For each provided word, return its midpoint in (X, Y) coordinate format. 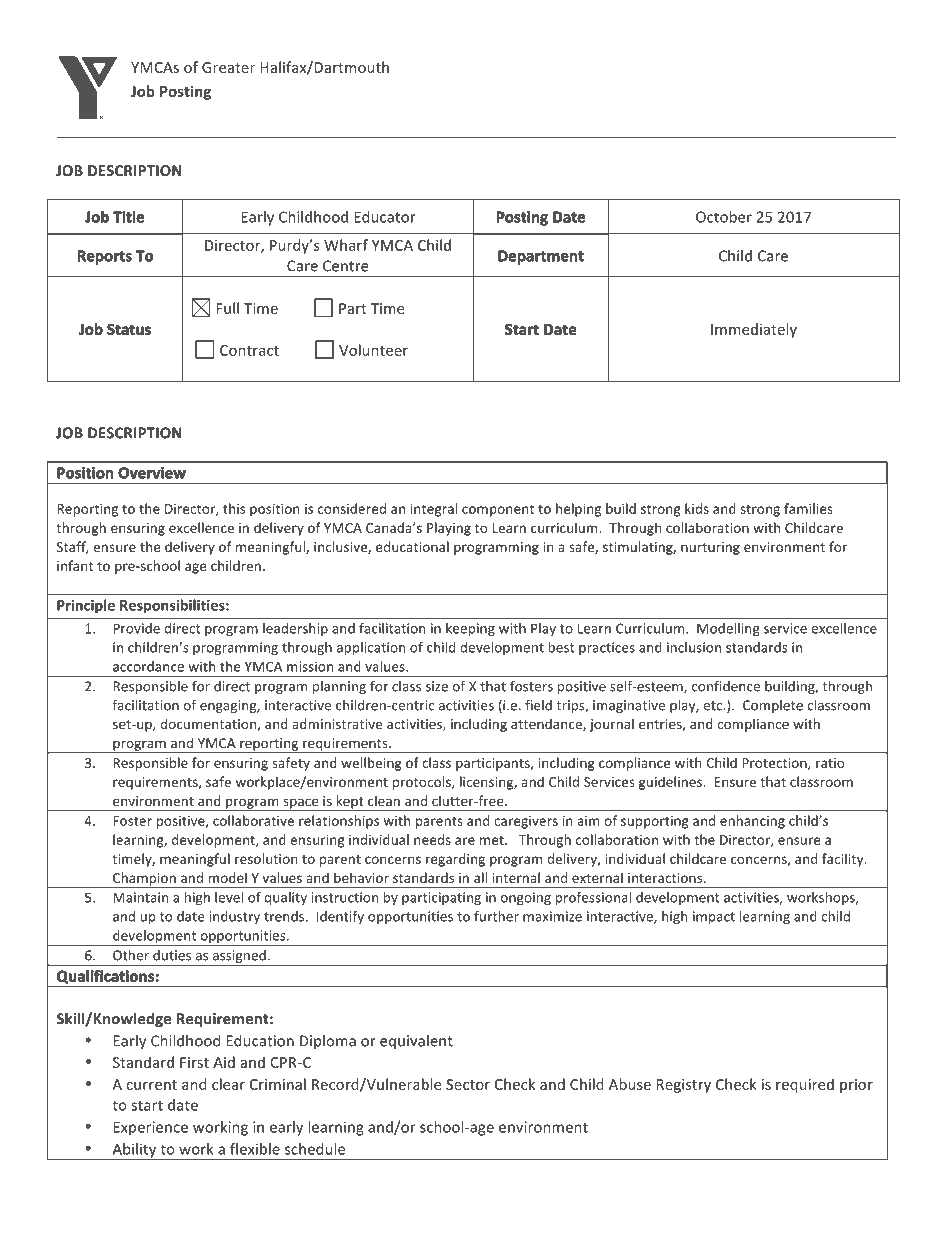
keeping (470, 629)
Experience (150, 1128)
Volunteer (373, 350)
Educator (385, 217)
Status (129, 329)
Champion (144, 880)
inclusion (694, 647)
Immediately (754, 330)
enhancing (752, 822)
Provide (136, 628)
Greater (228, 67)
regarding (455, 860)
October (724, 217)
